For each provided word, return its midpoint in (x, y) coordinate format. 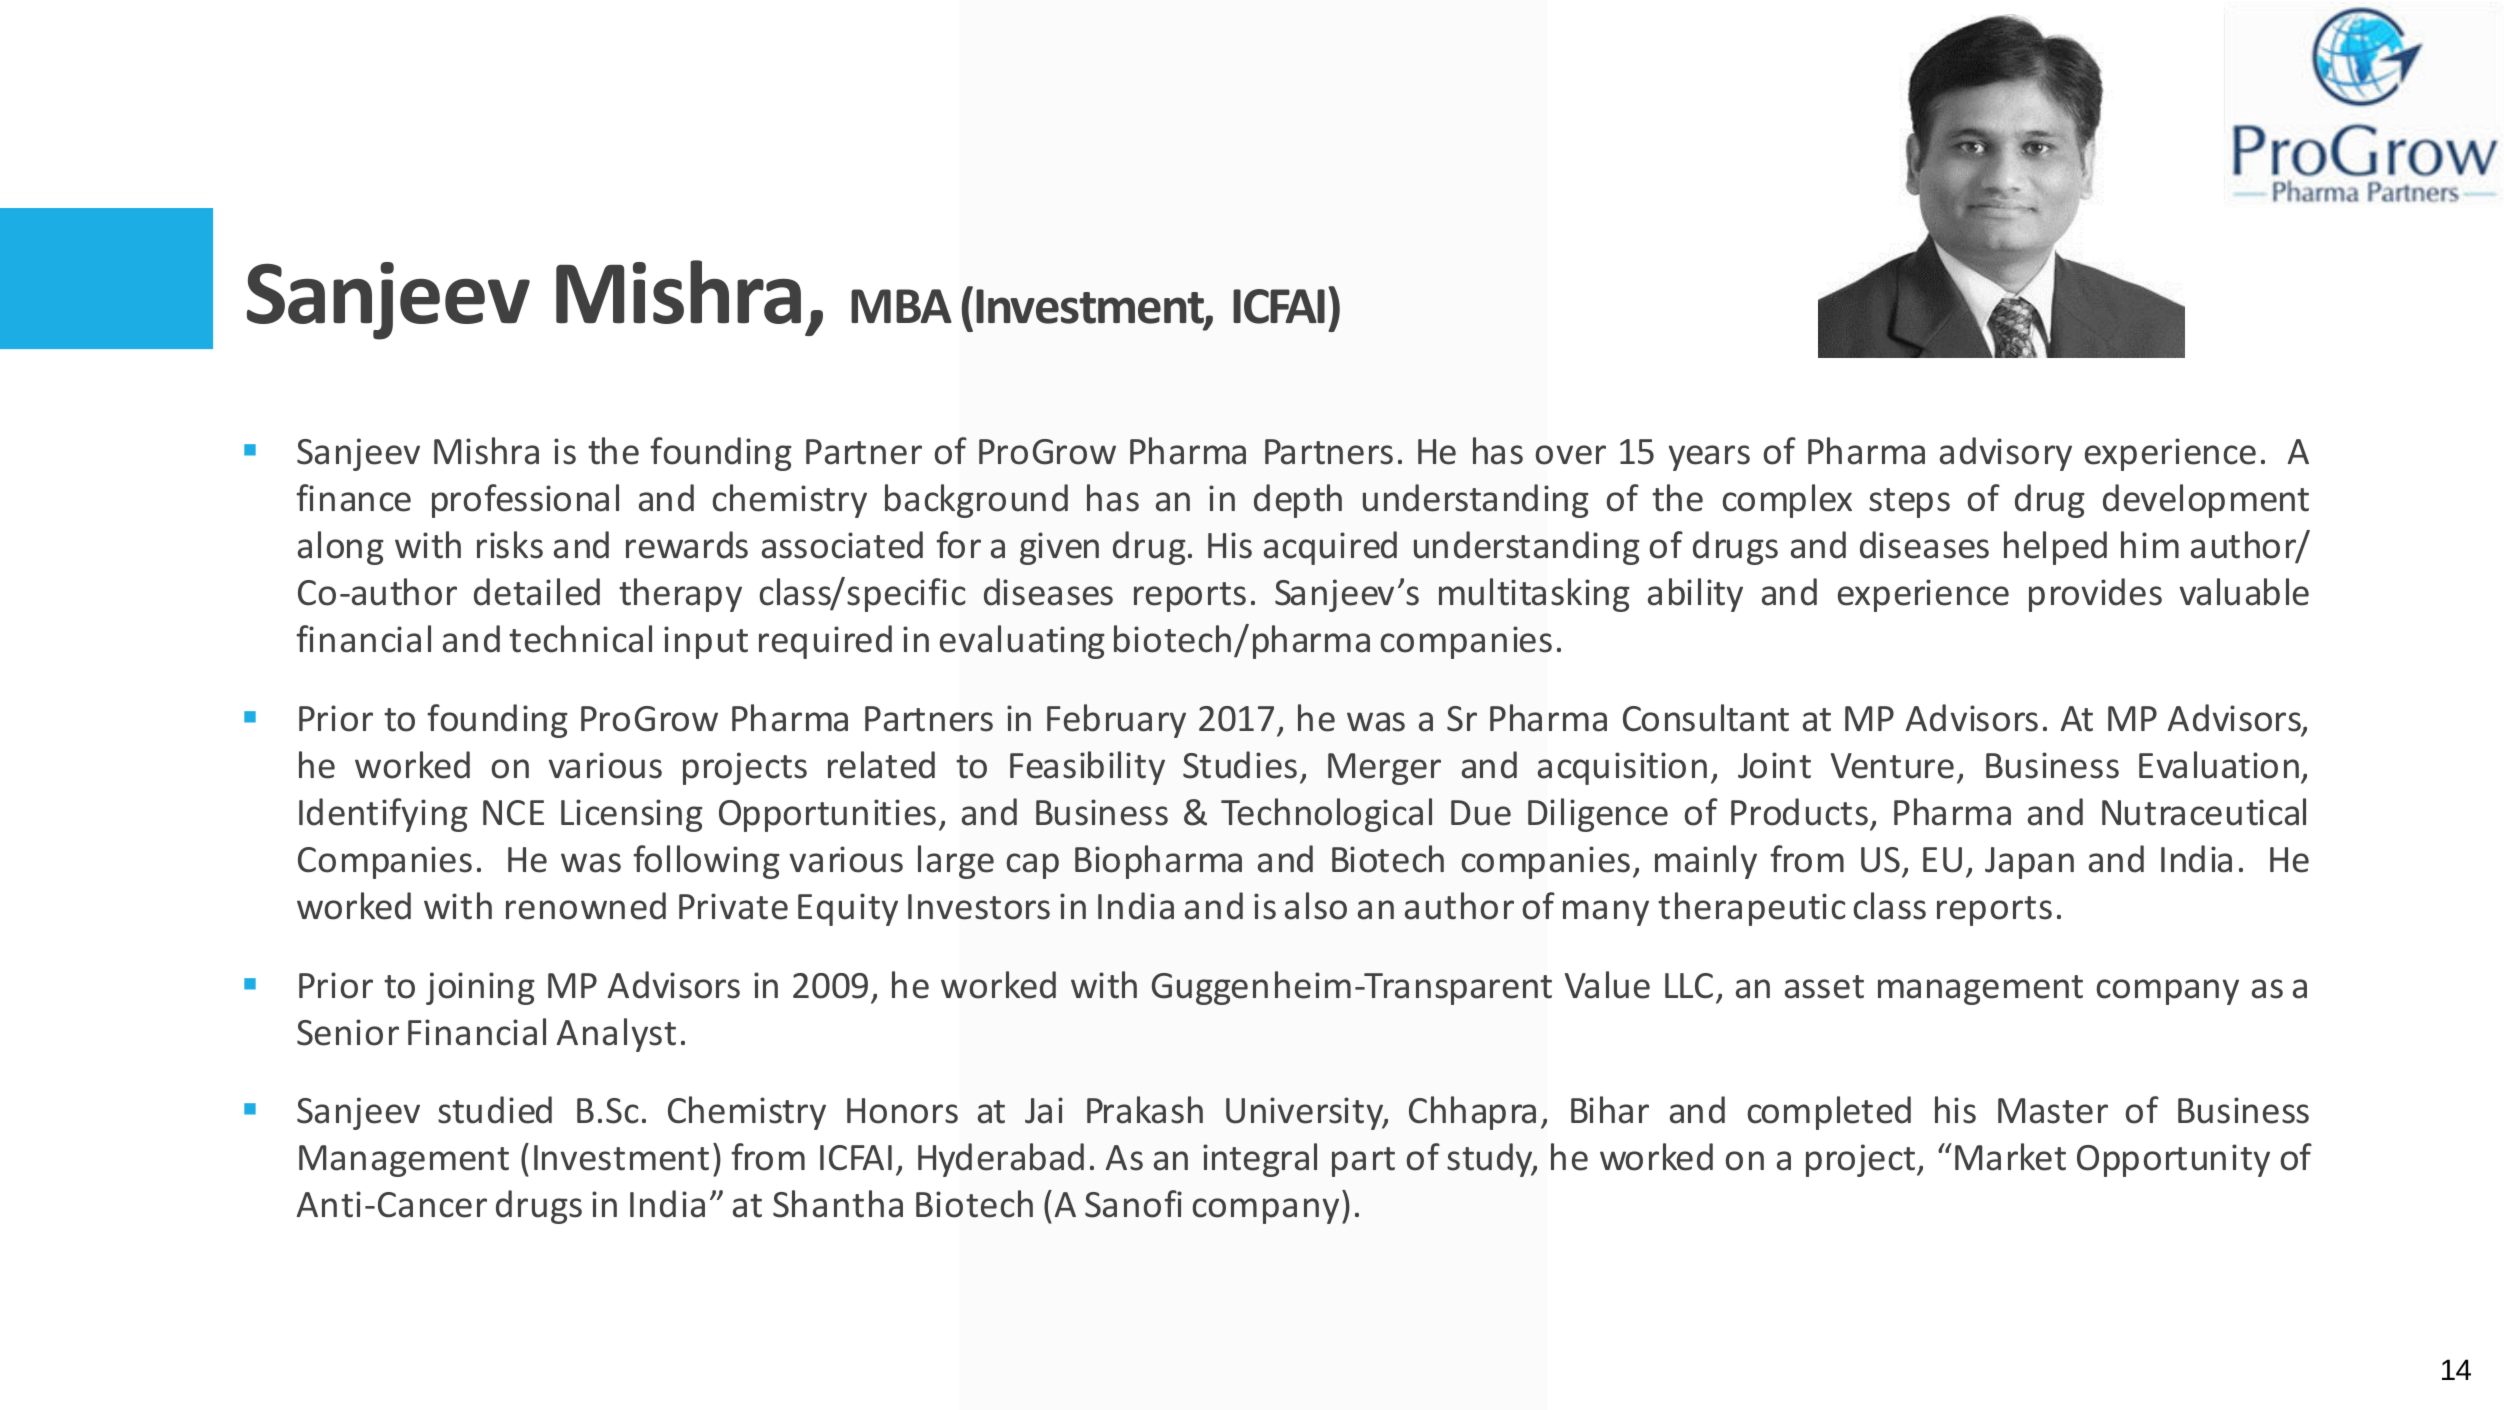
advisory (2006, 454)
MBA (901, 306)
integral (1260, 1160)
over (1570, 455)
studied (495, 1110)
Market (2010, 1157)
